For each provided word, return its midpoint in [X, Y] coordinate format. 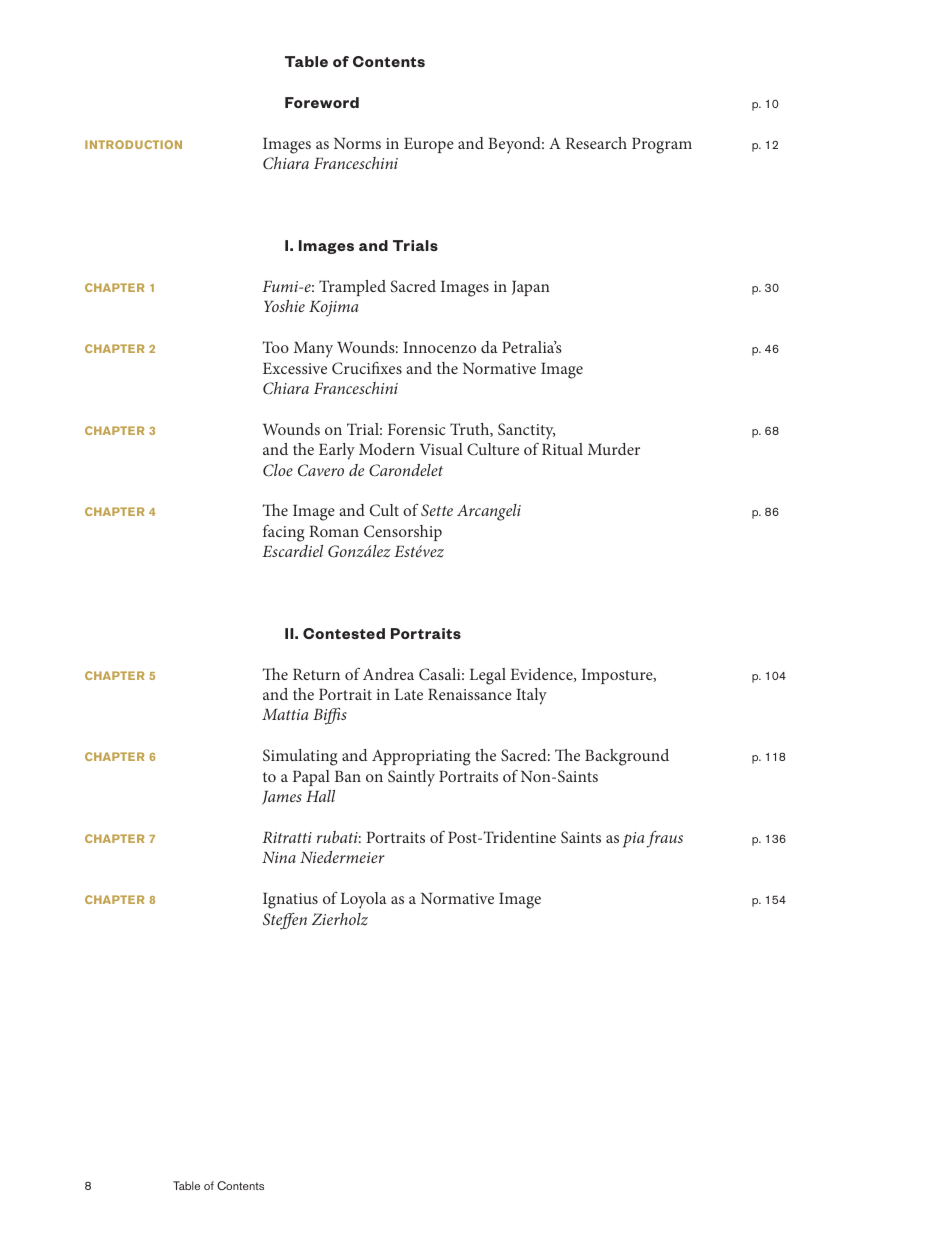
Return [316, 674]
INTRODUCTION [133, 144]
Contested [344, 633]
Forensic [417, 429]
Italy [531, 696]
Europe [429, 145]
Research [596, 143]
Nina [279, 857]
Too [276, 347]
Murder [614, 449]
